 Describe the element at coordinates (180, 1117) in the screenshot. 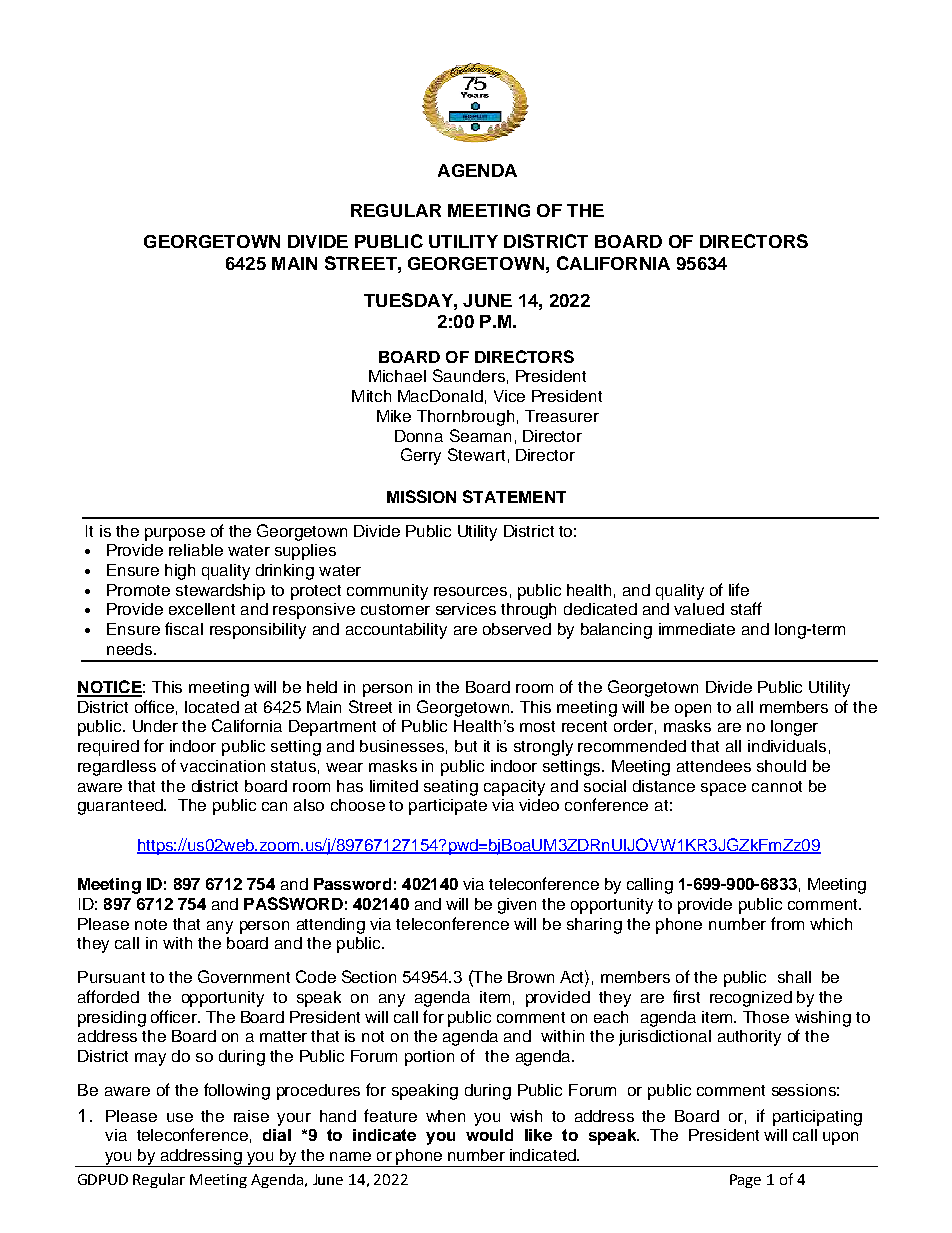

I see `use` at that location.
